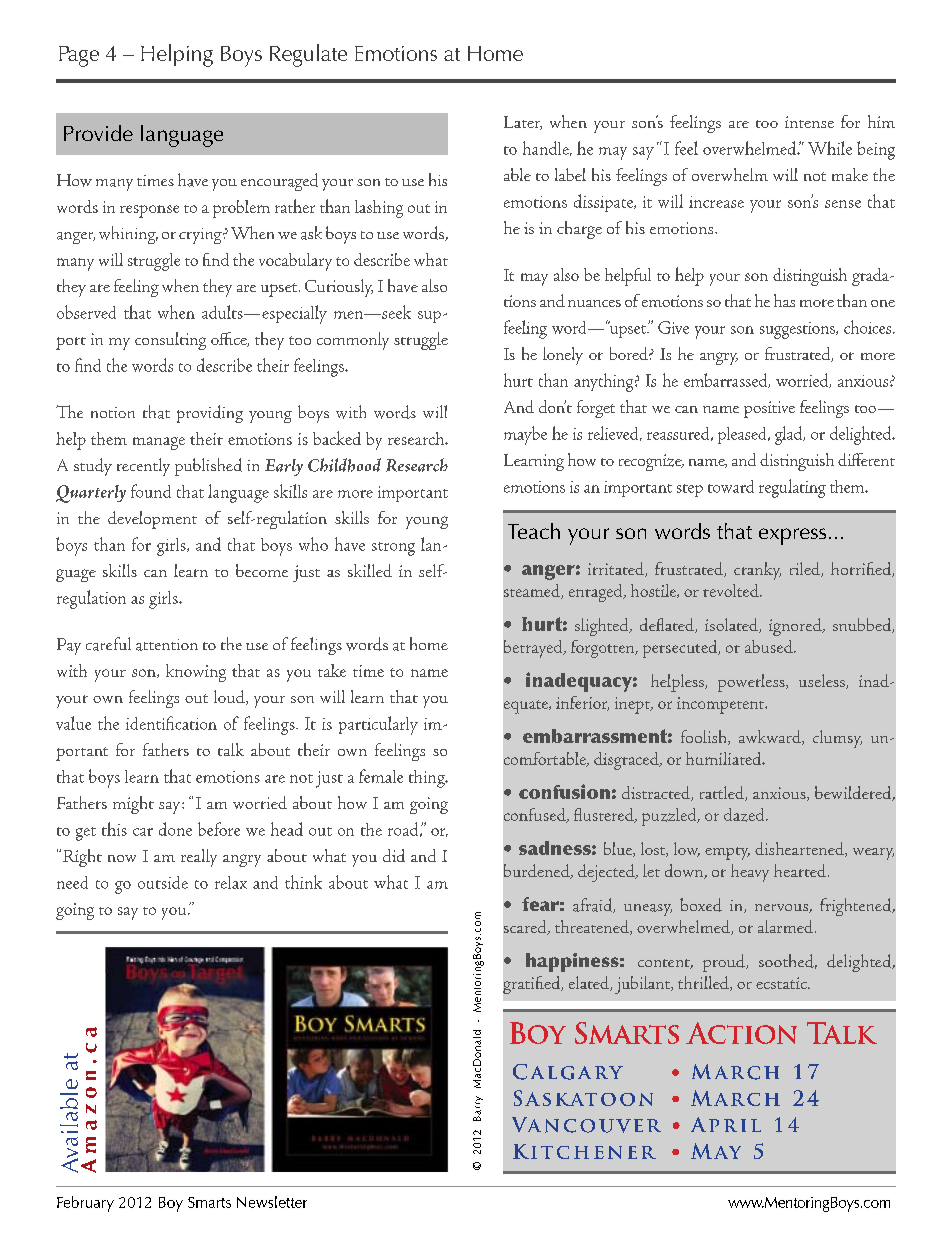 This document has height=1233, width=952. What do you see at coordinates (167, 645) in the document?
I see `attention` at bounding box center [167, 645].
